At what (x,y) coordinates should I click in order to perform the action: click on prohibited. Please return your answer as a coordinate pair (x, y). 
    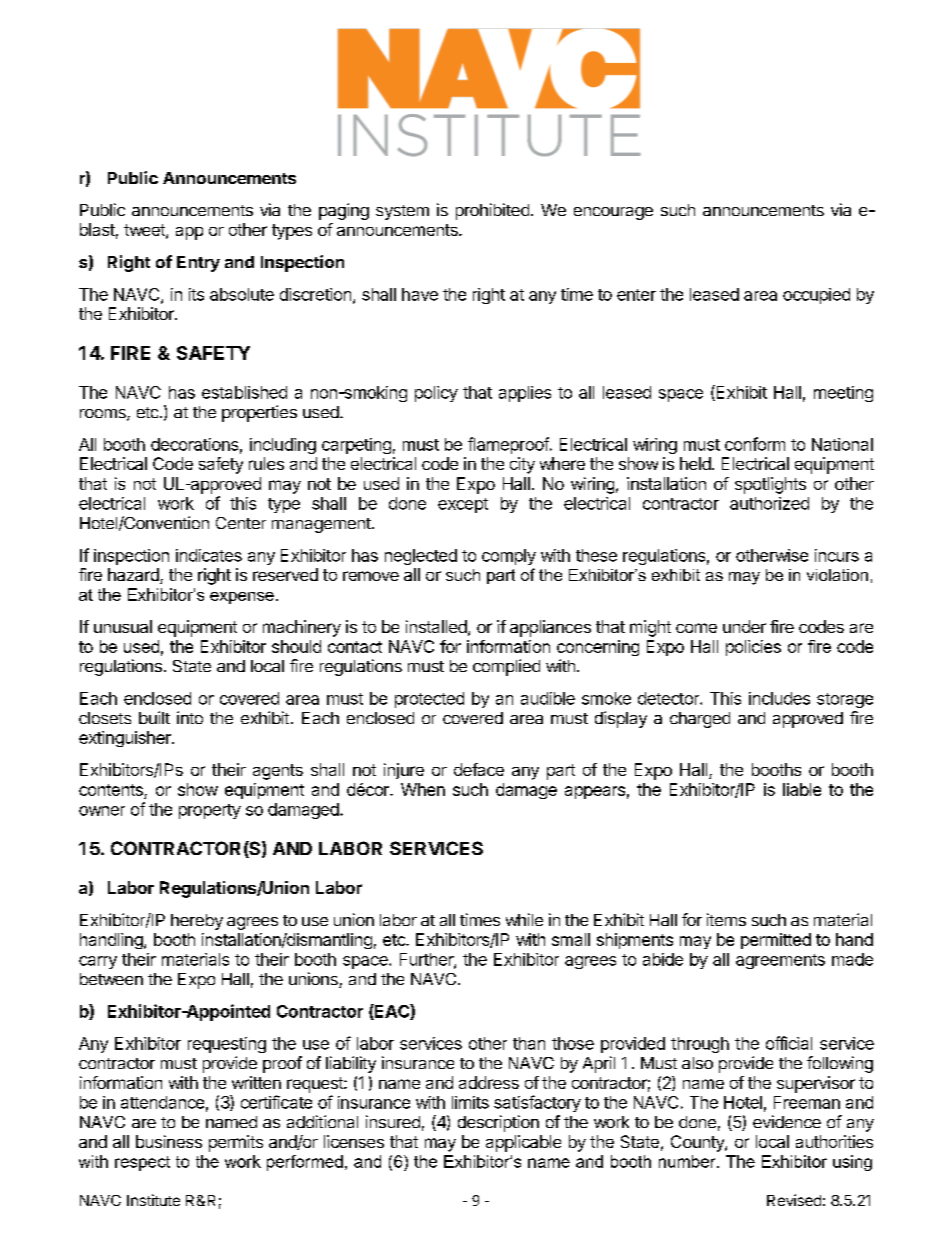
    Looking at the image, I should click on (492, 211).
